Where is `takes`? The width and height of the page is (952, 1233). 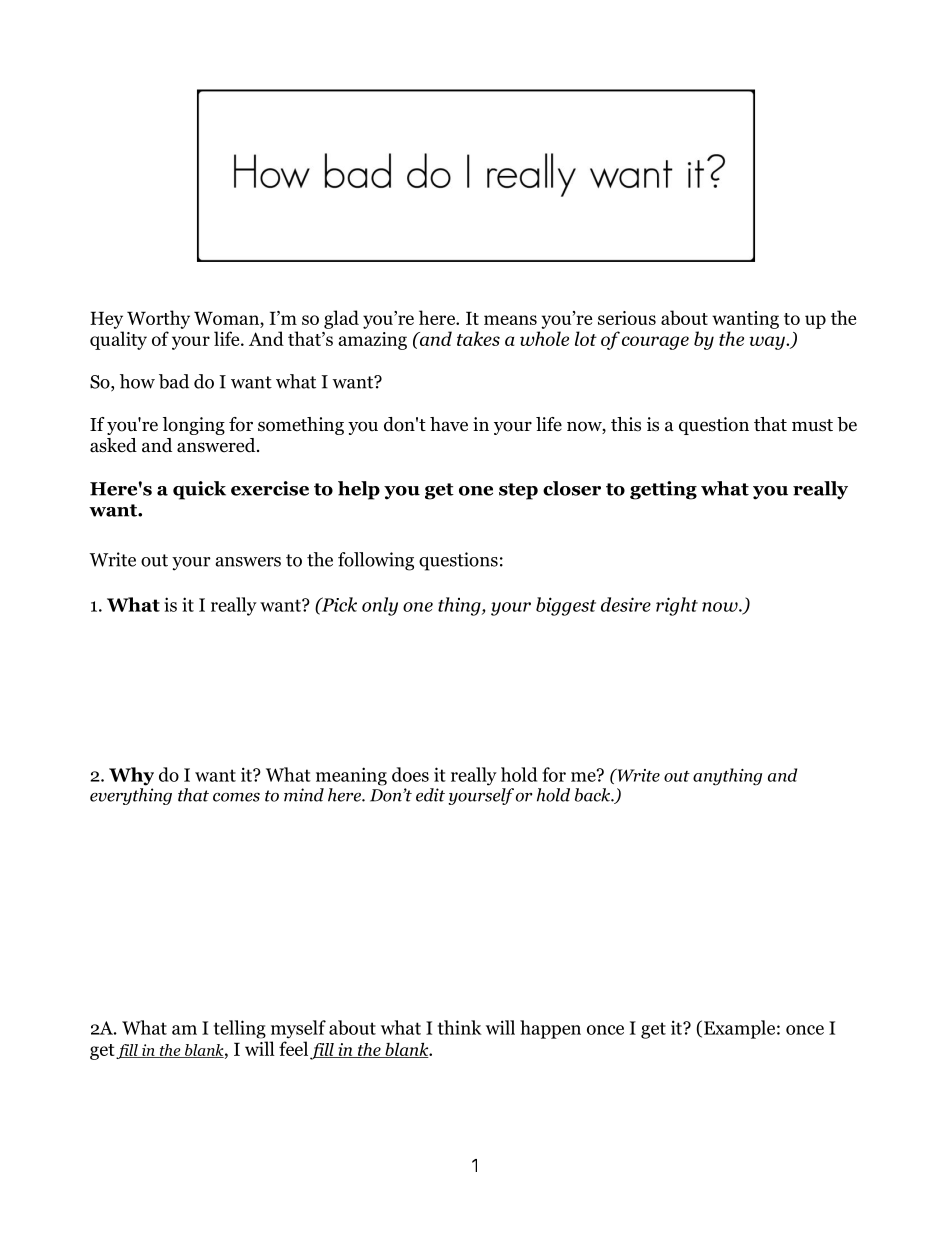
takes is located at coordinates (478, 338).
